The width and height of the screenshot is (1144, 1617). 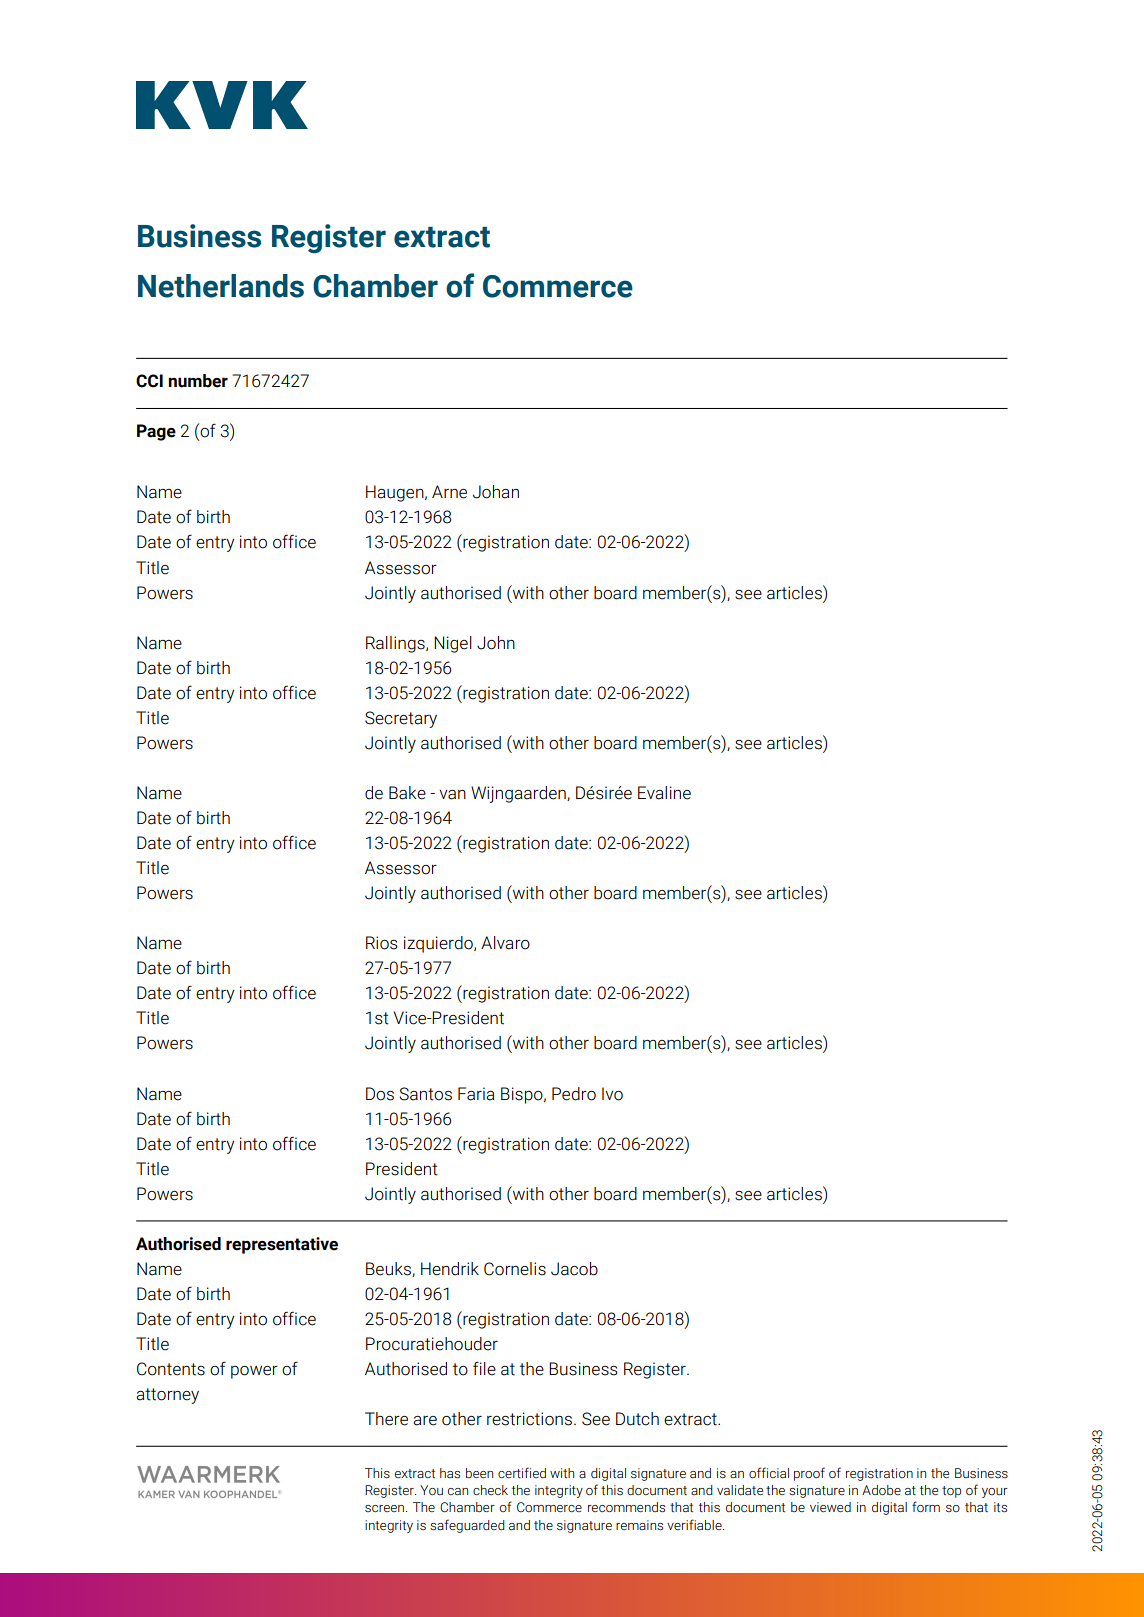 I want to click on Rios, so click(x=382, y=943).
